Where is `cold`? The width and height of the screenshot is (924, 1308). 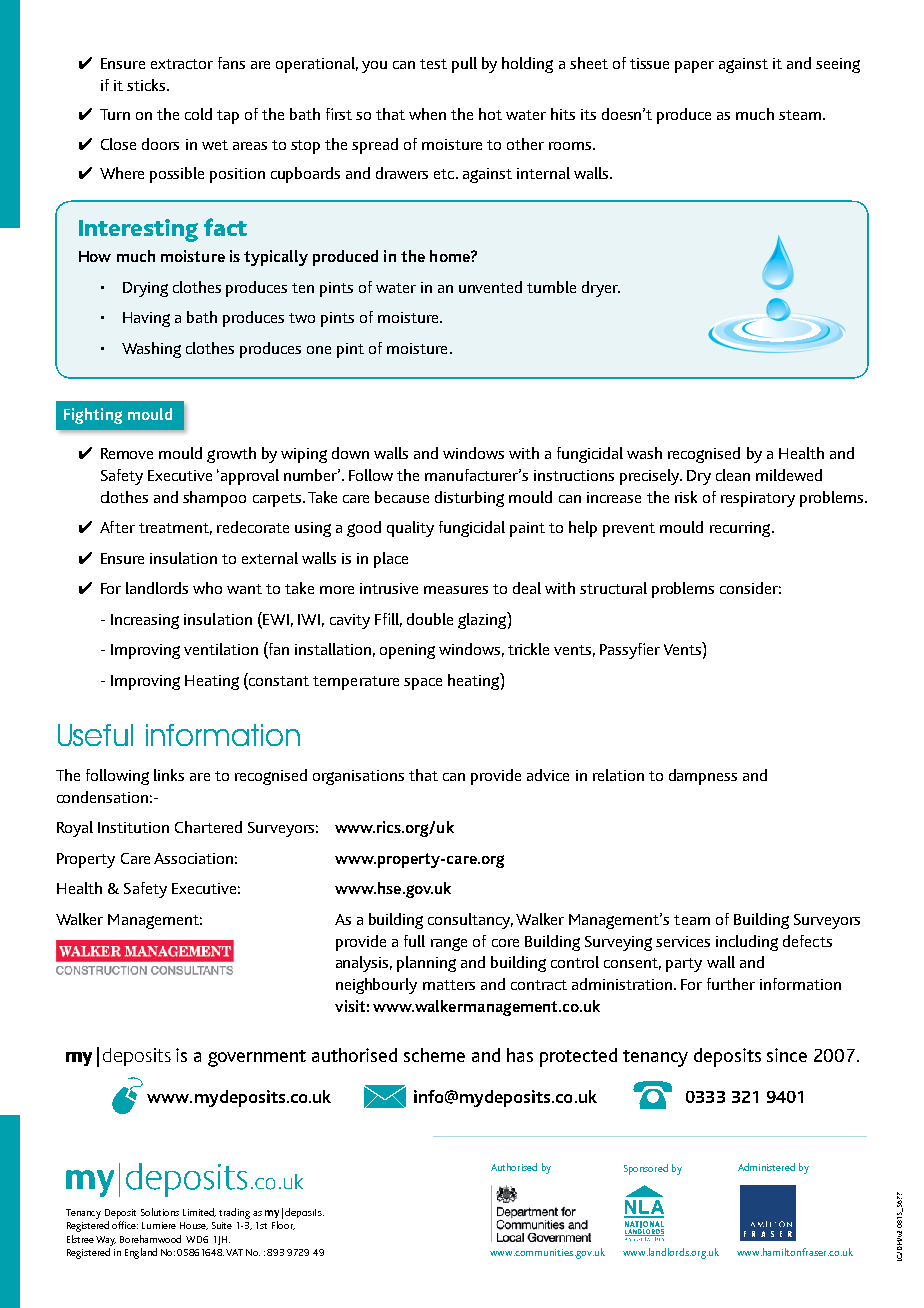
cold is located at coordinates (198, 114).
